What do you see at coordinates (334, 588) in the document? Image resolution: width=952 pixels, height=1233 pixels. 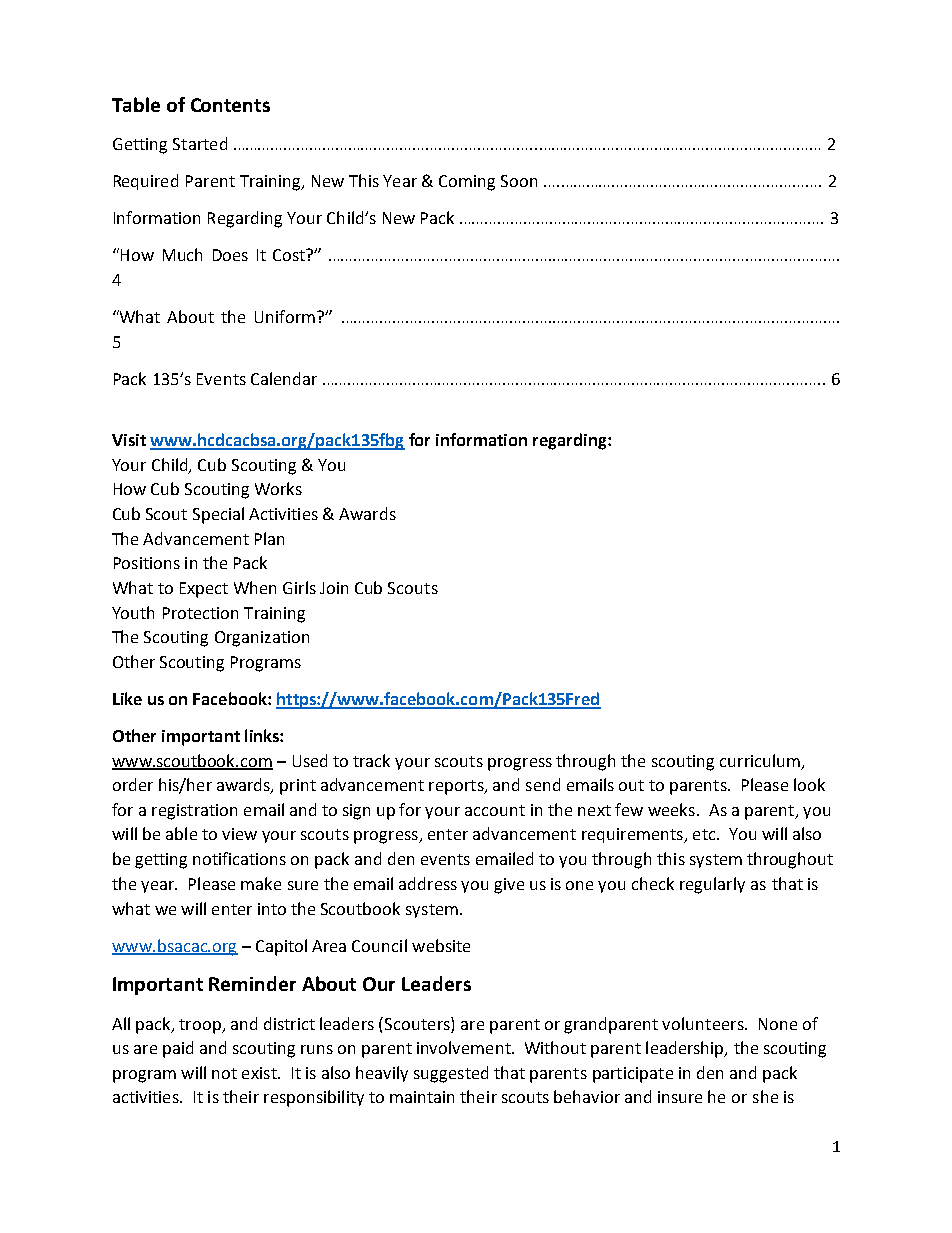 I see `Join` at bounding box center [334, 588].
